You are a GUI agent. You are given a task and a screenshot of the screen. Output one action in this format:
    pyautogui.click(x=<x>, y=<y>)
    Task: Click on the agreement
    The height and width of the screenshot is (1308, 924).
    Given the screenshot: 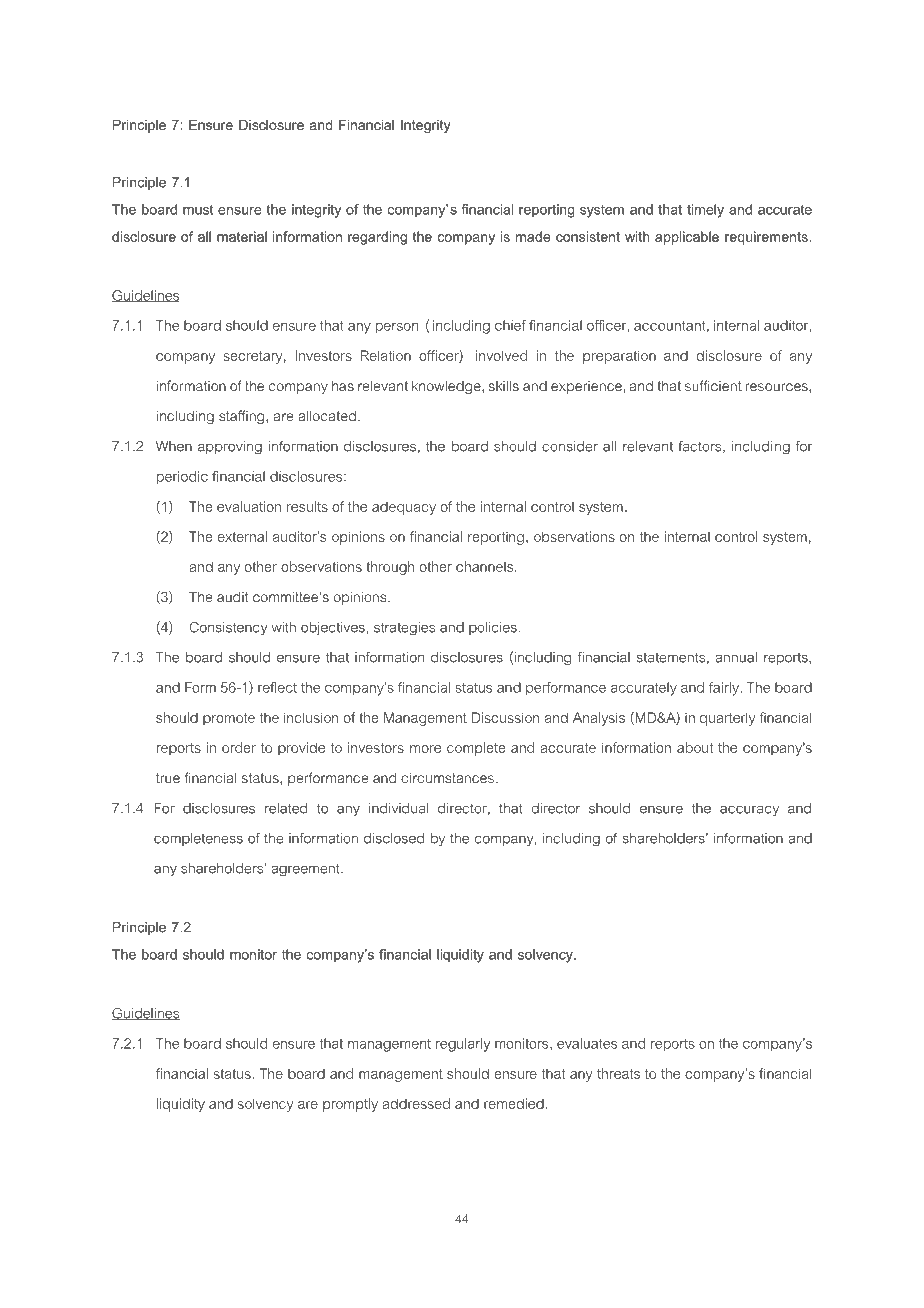 What is the action you would take?
    pyautogui.click(x=306, y=870)
